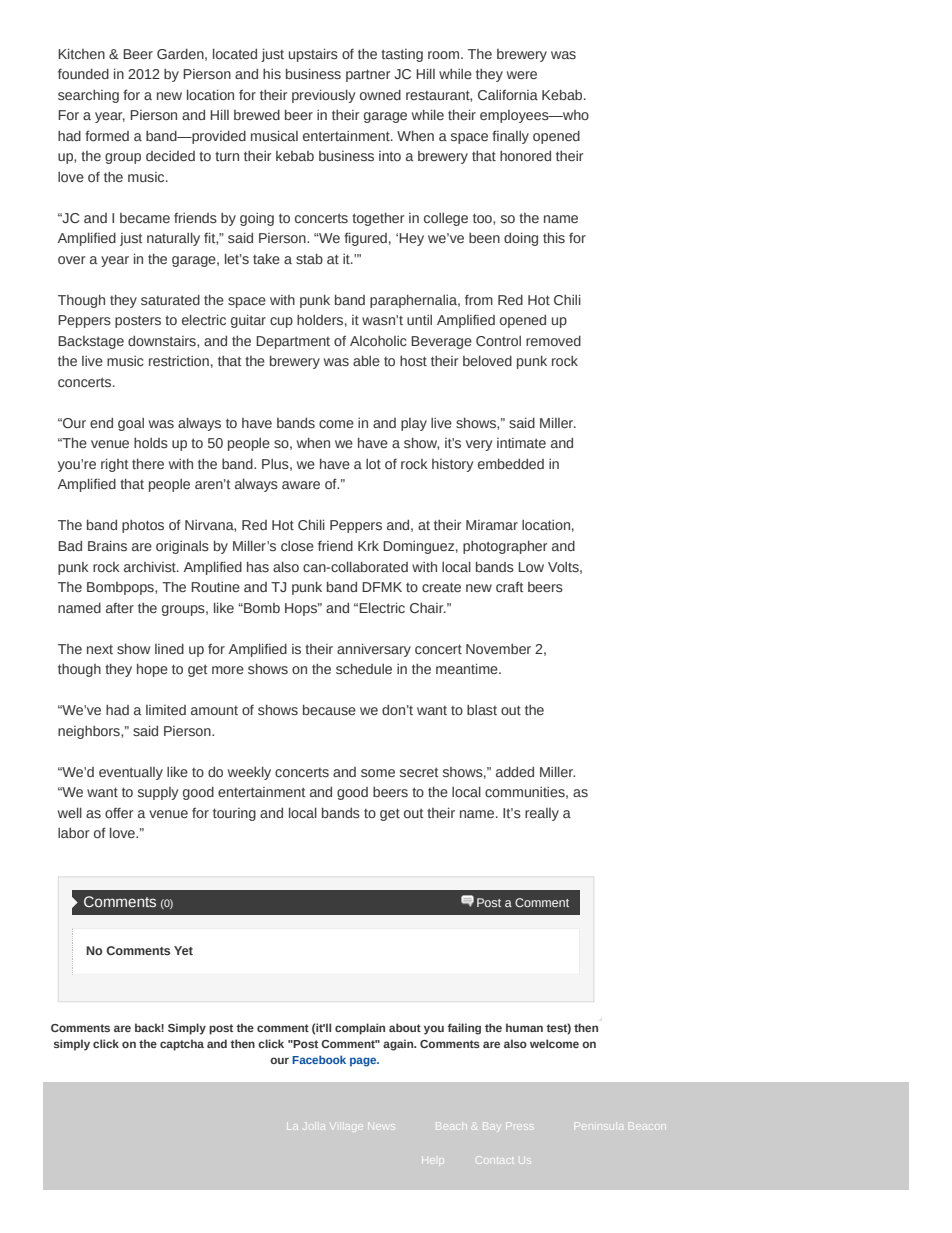 The width and height of the document is (952, 1233). Describe the element at coordinates (88, 96) in the document. I see `searching` at that location.
